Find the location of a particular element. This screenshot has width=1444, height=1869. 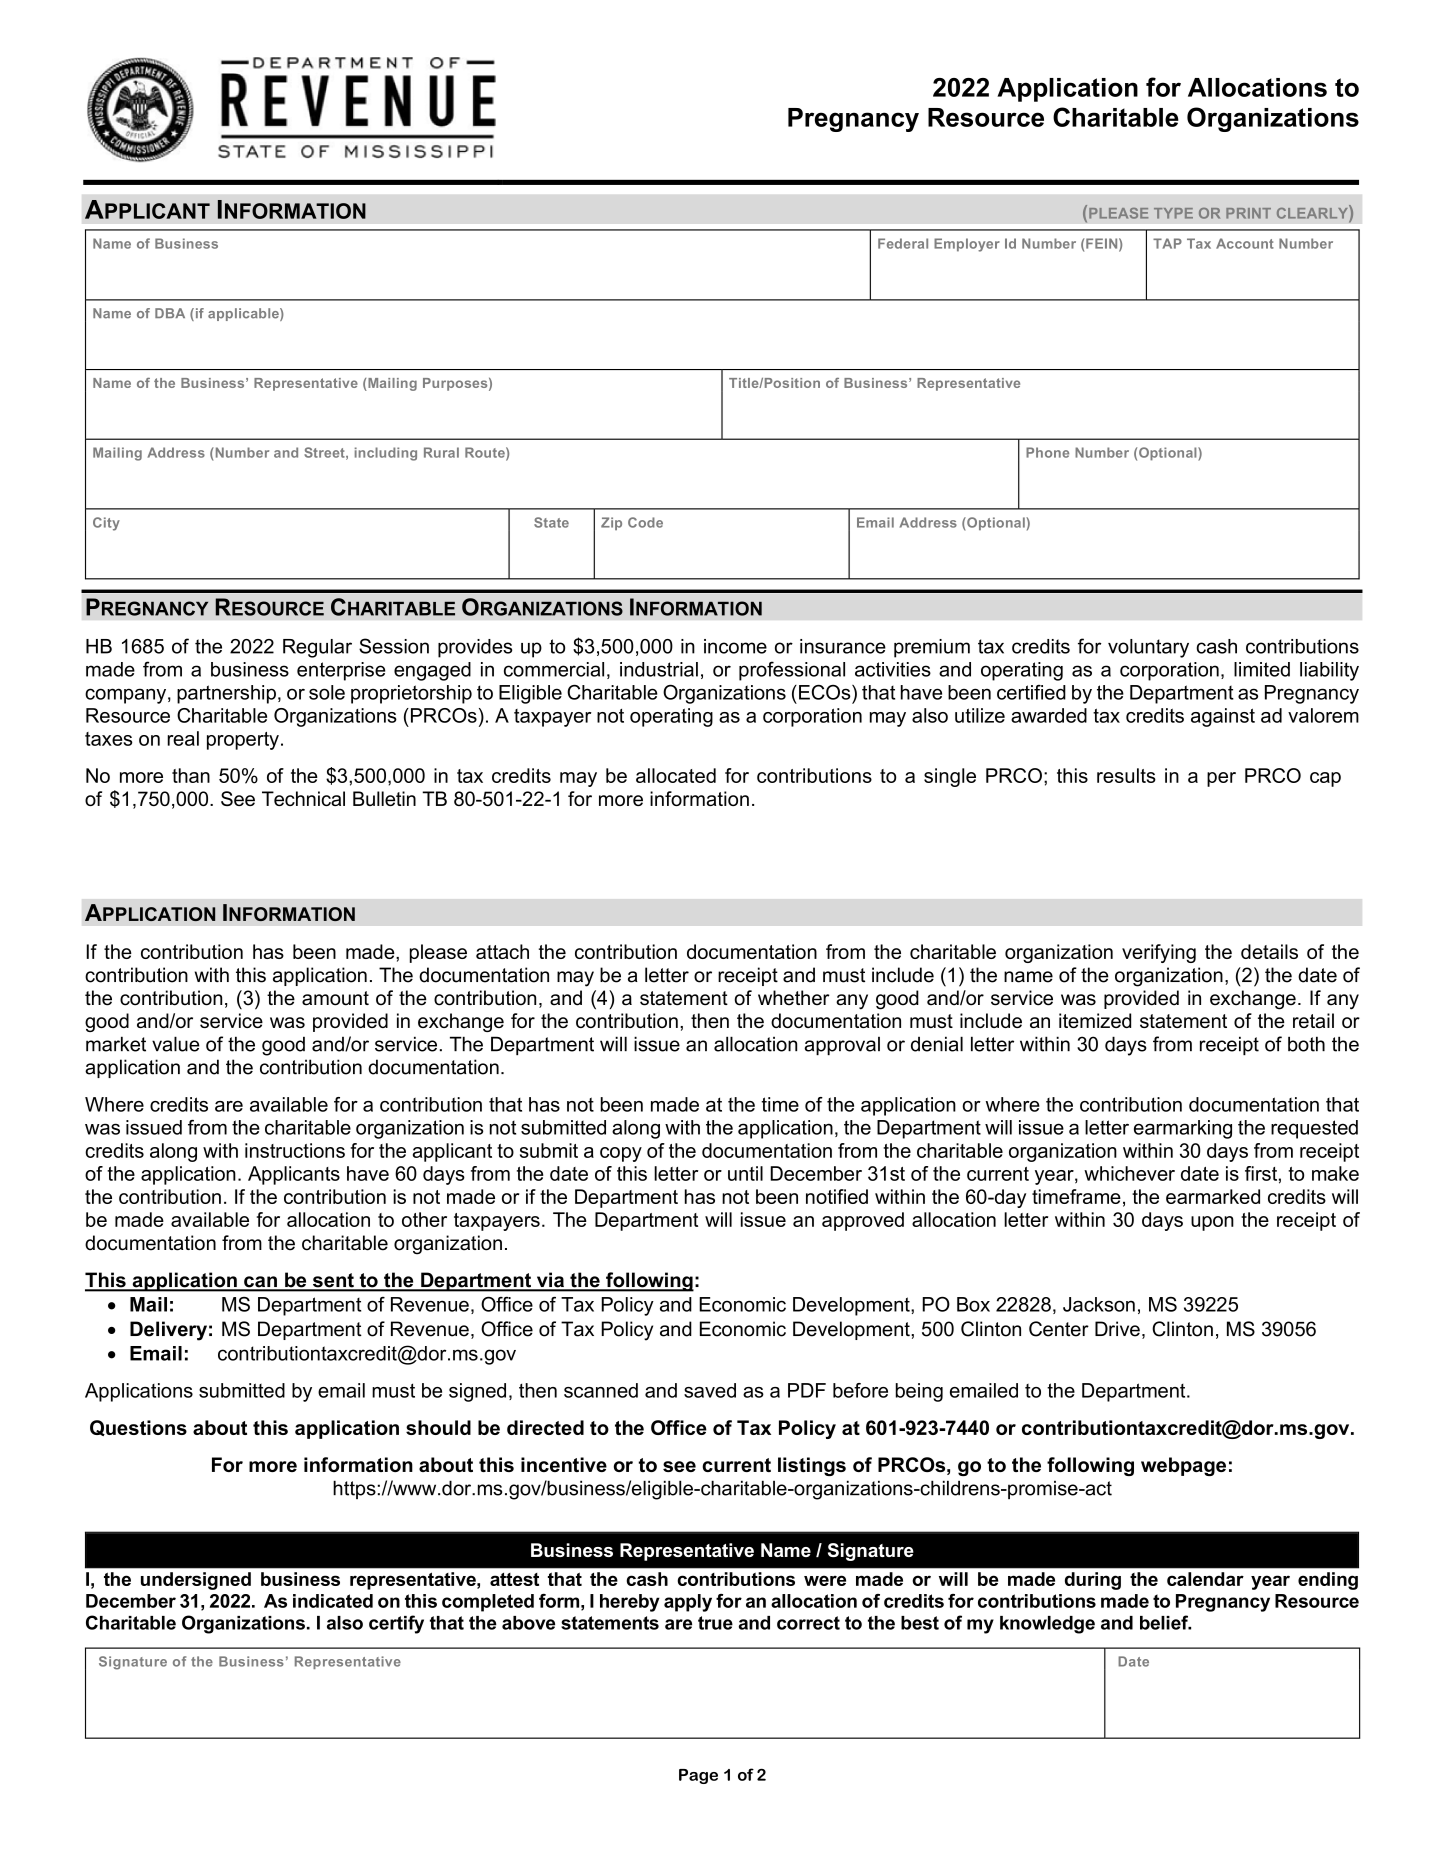

verifying is located at coordinates (1159, 953).
